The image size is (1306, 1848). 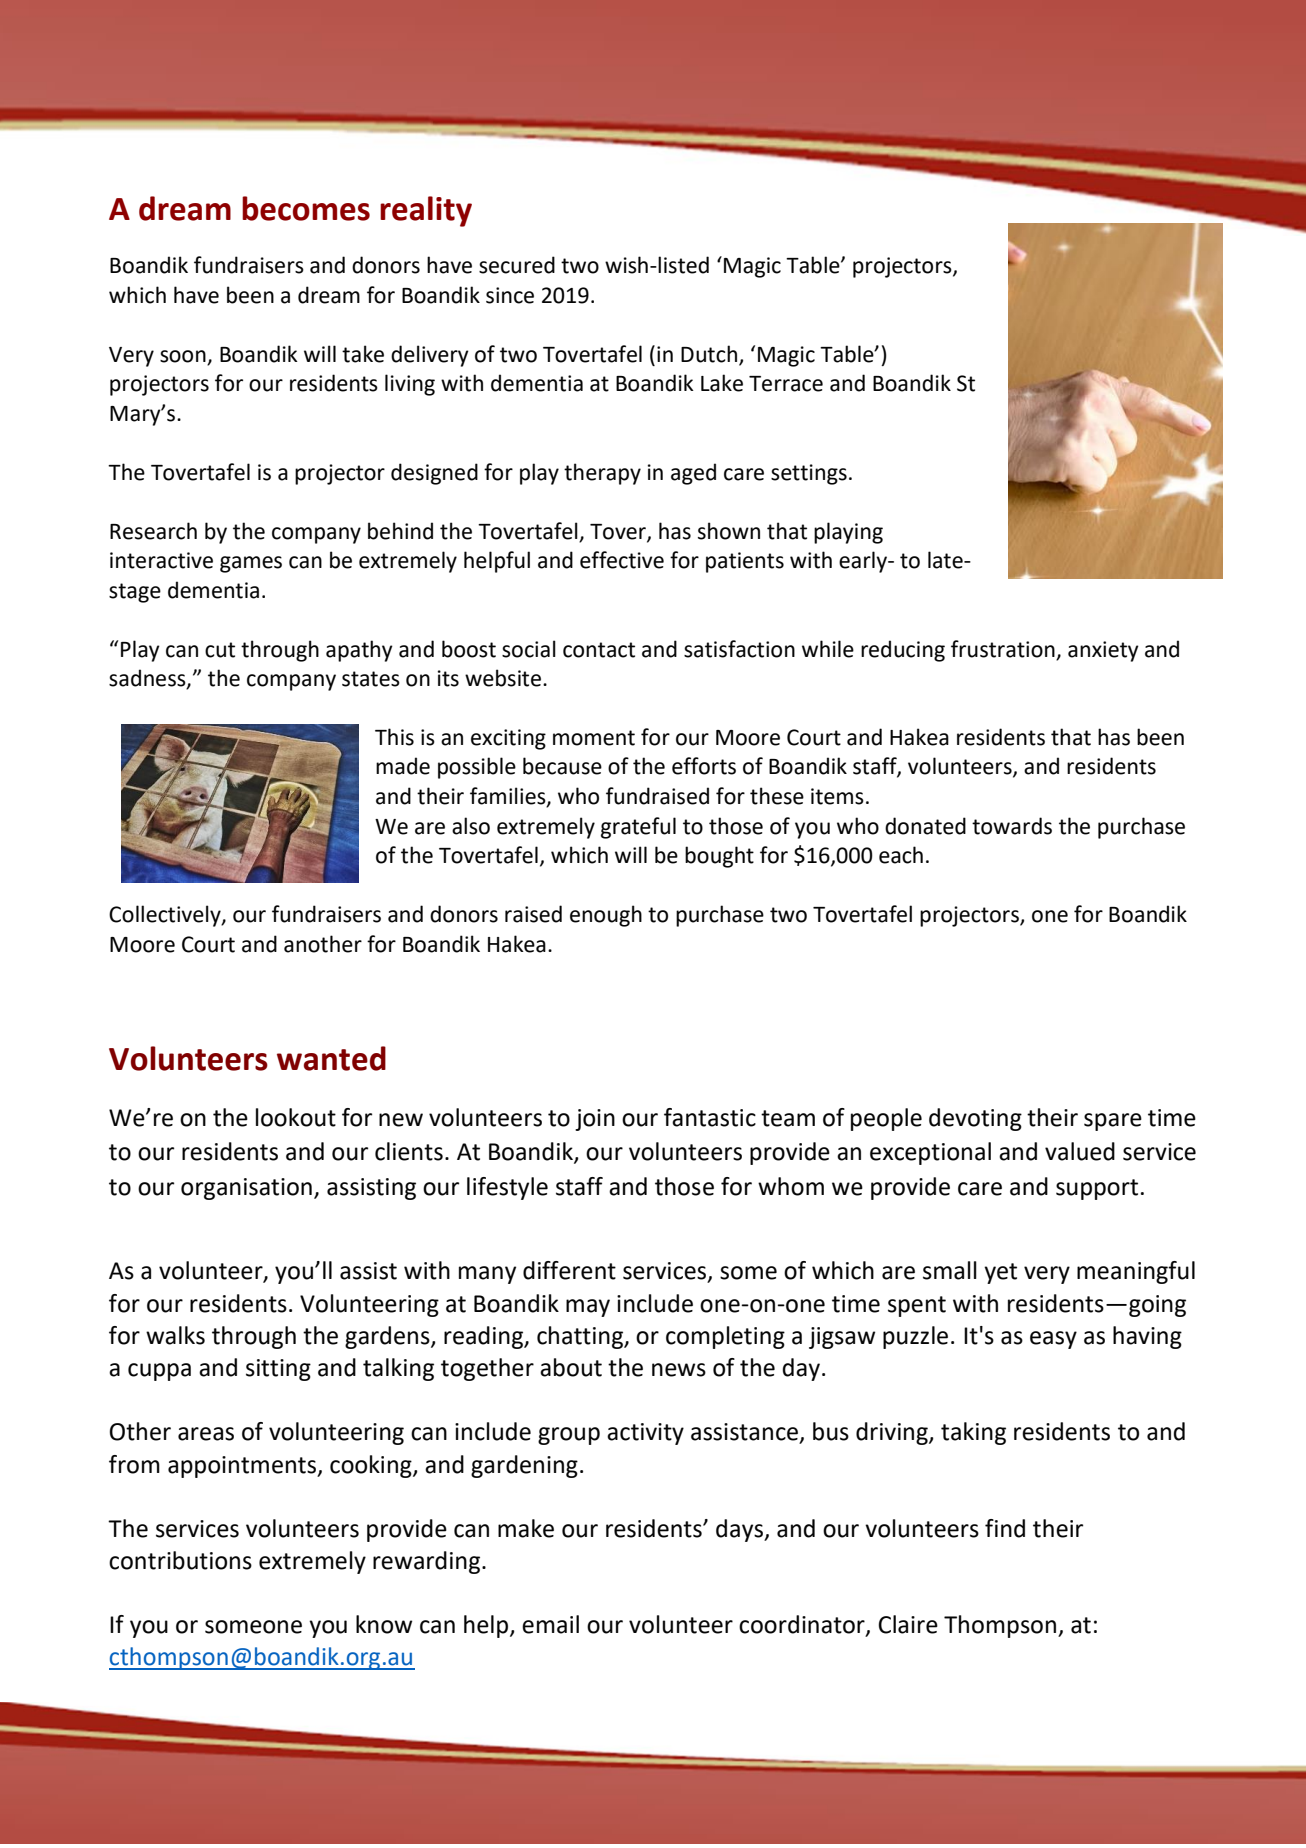 What do you see at coordinates (180, 1560) in the page?
I see `contributions` at bounding box center [180, 1560].
